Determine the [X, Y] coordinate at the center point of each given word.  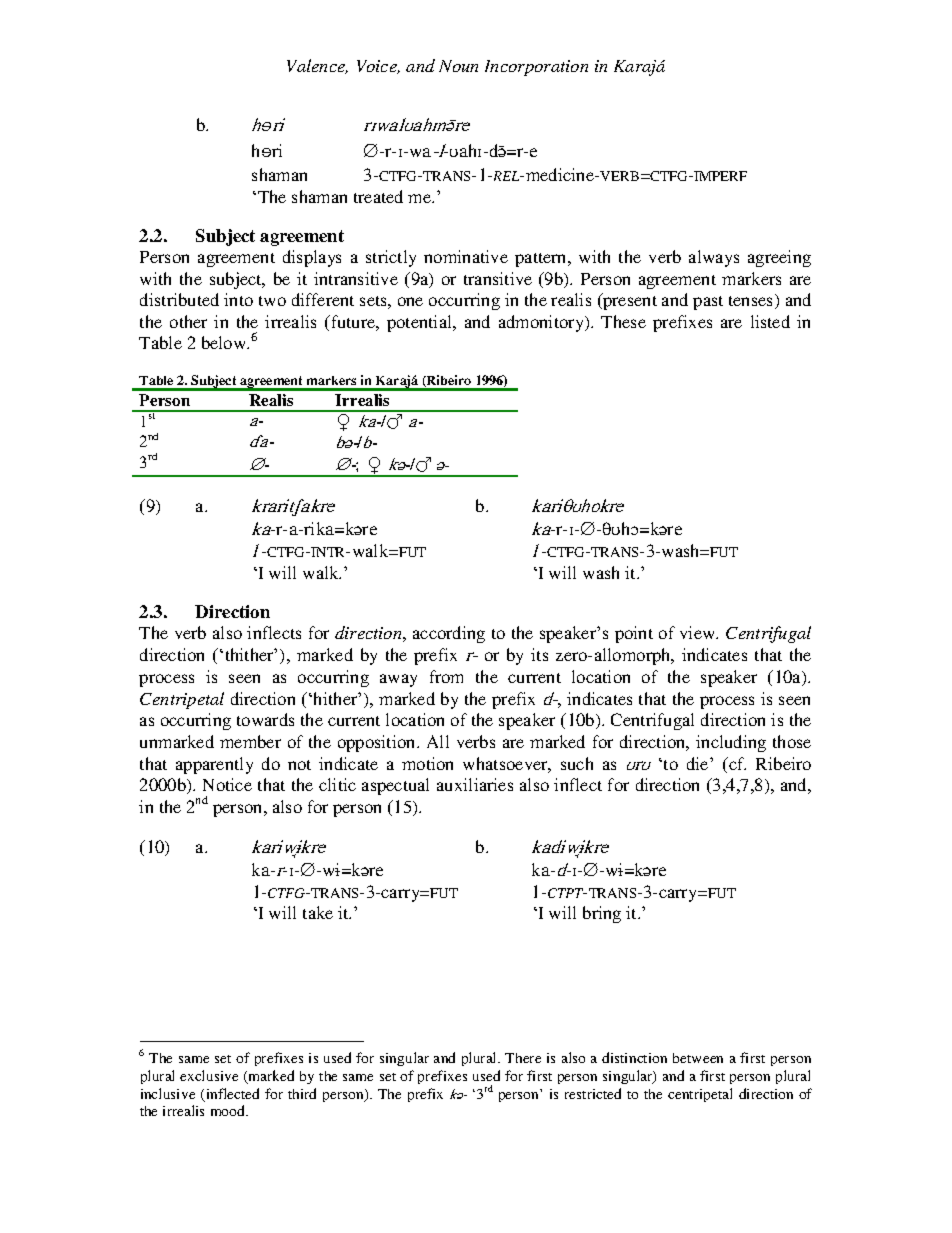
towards [265, 719]
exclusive [209, 1075]
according [449, 634]
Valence [317, 66]
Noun [458, 66]
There [523, 1058]
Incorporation [536, 68]
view [699, 632]
